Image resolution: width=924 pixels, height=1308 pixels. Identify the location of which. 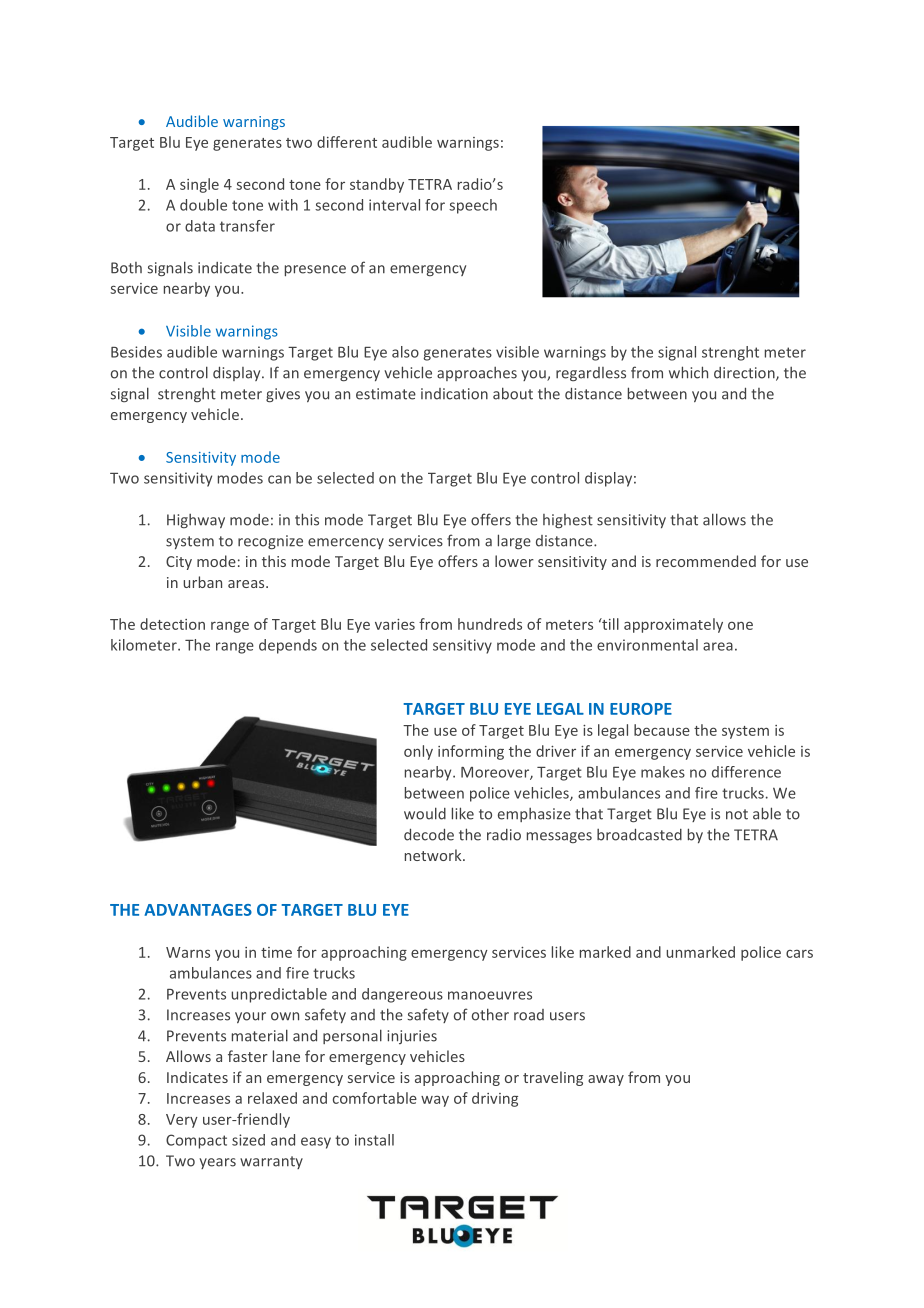
(688, 372).
